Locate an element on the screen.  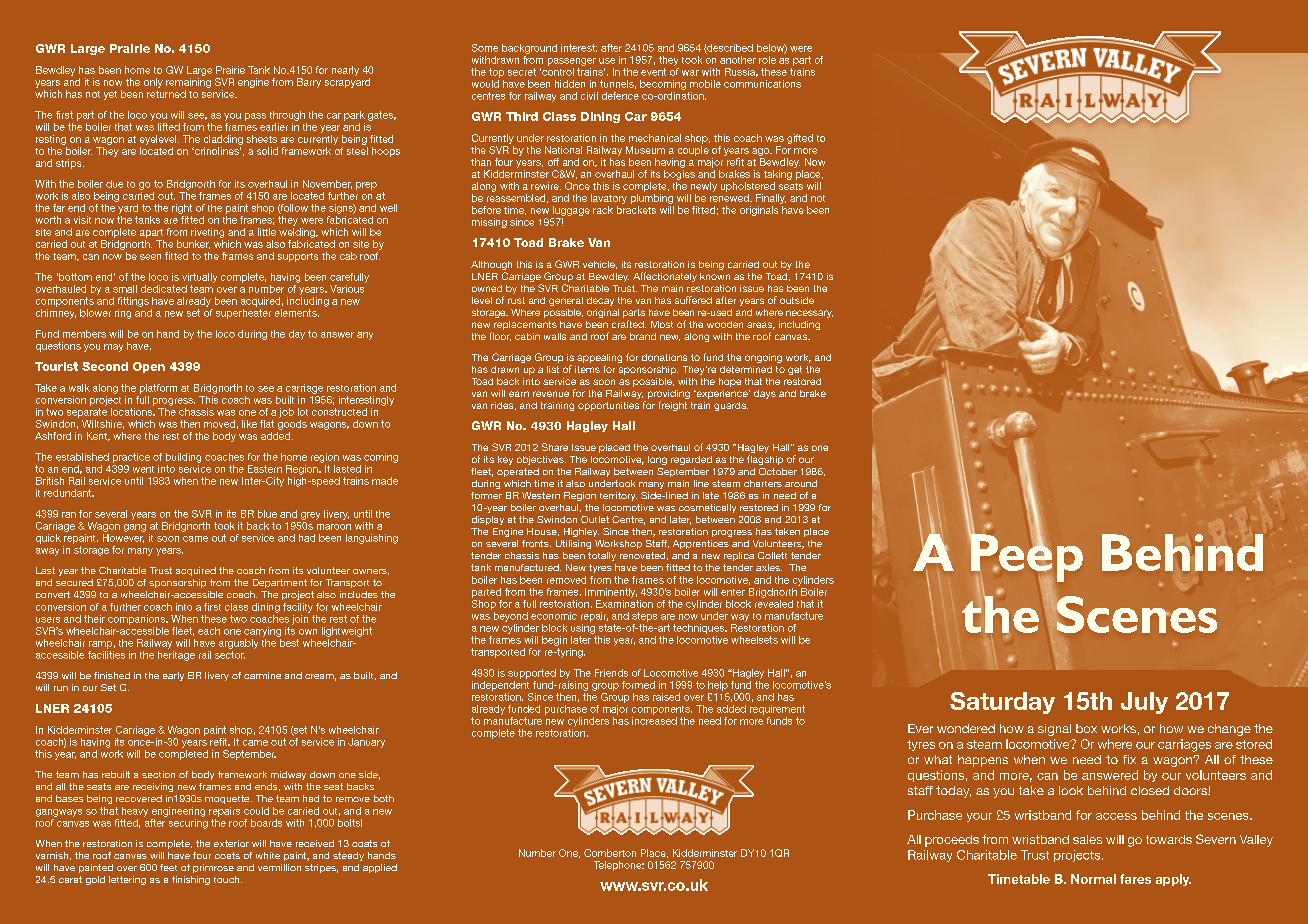
Peep is located at coordinates (1025, 558).
